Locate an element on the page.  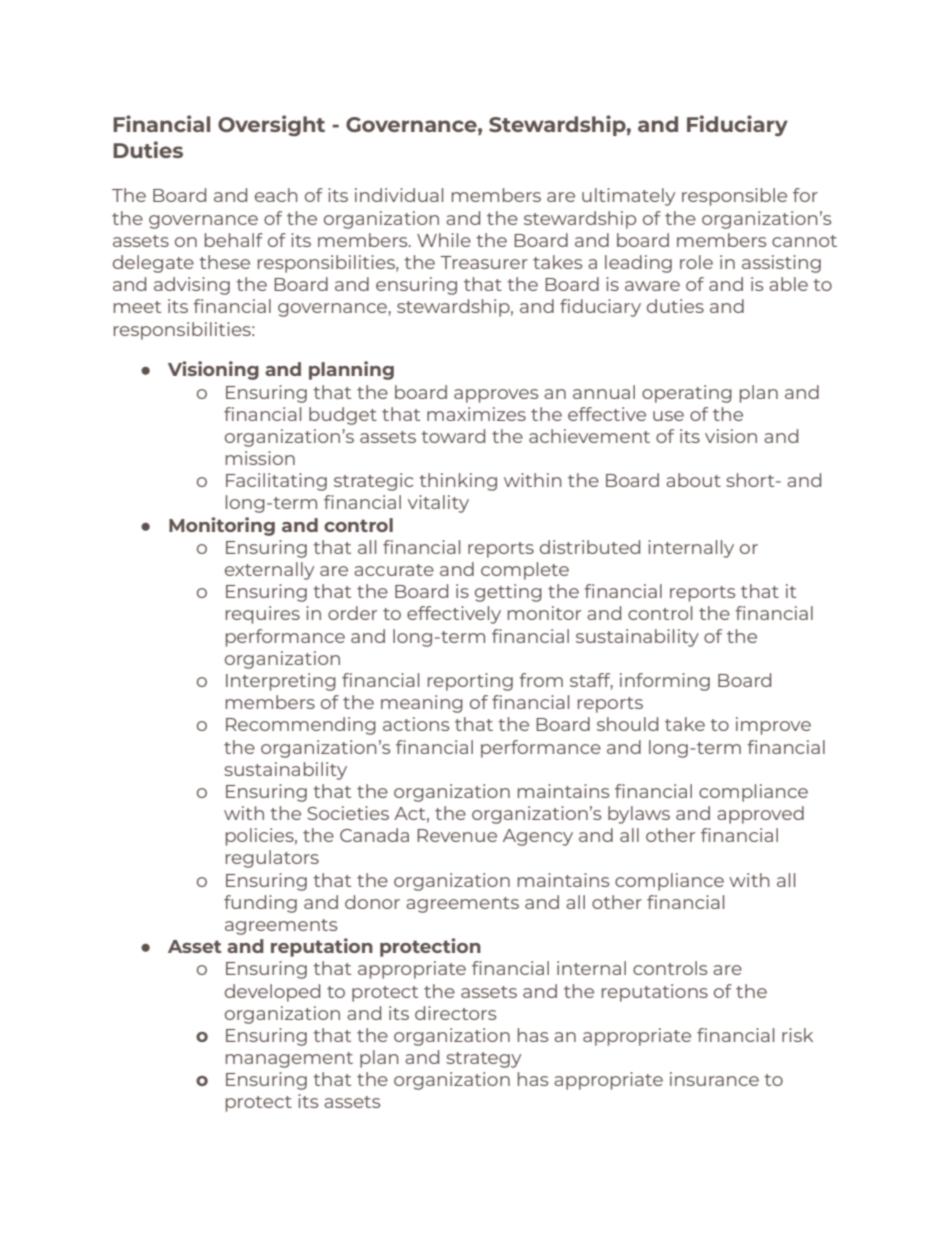
individual is located at coordinates (399, 195).
